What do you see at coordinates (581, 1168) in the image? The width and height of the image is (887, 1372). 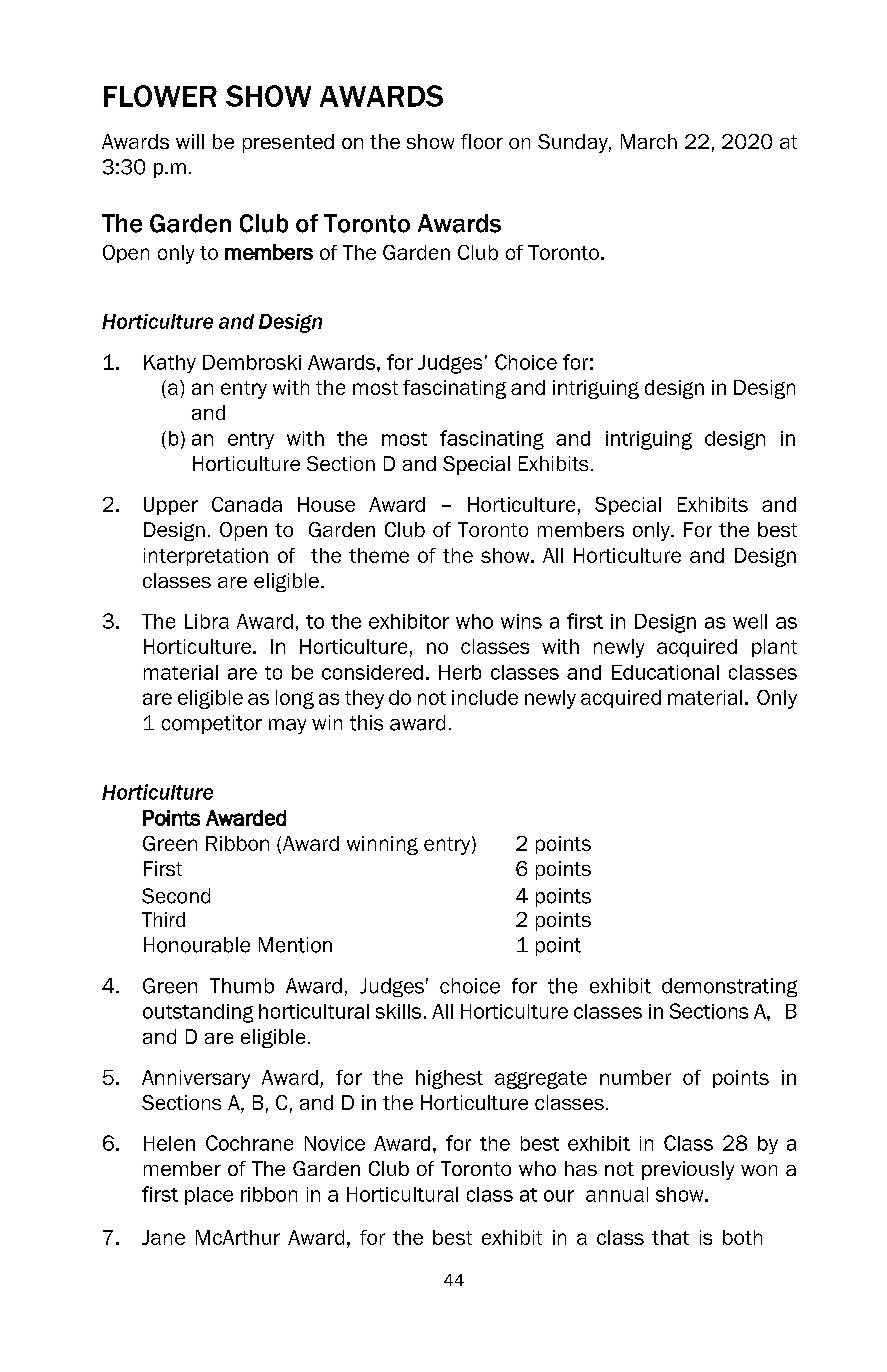 I see `has` at bounding box center [581, 1168].
